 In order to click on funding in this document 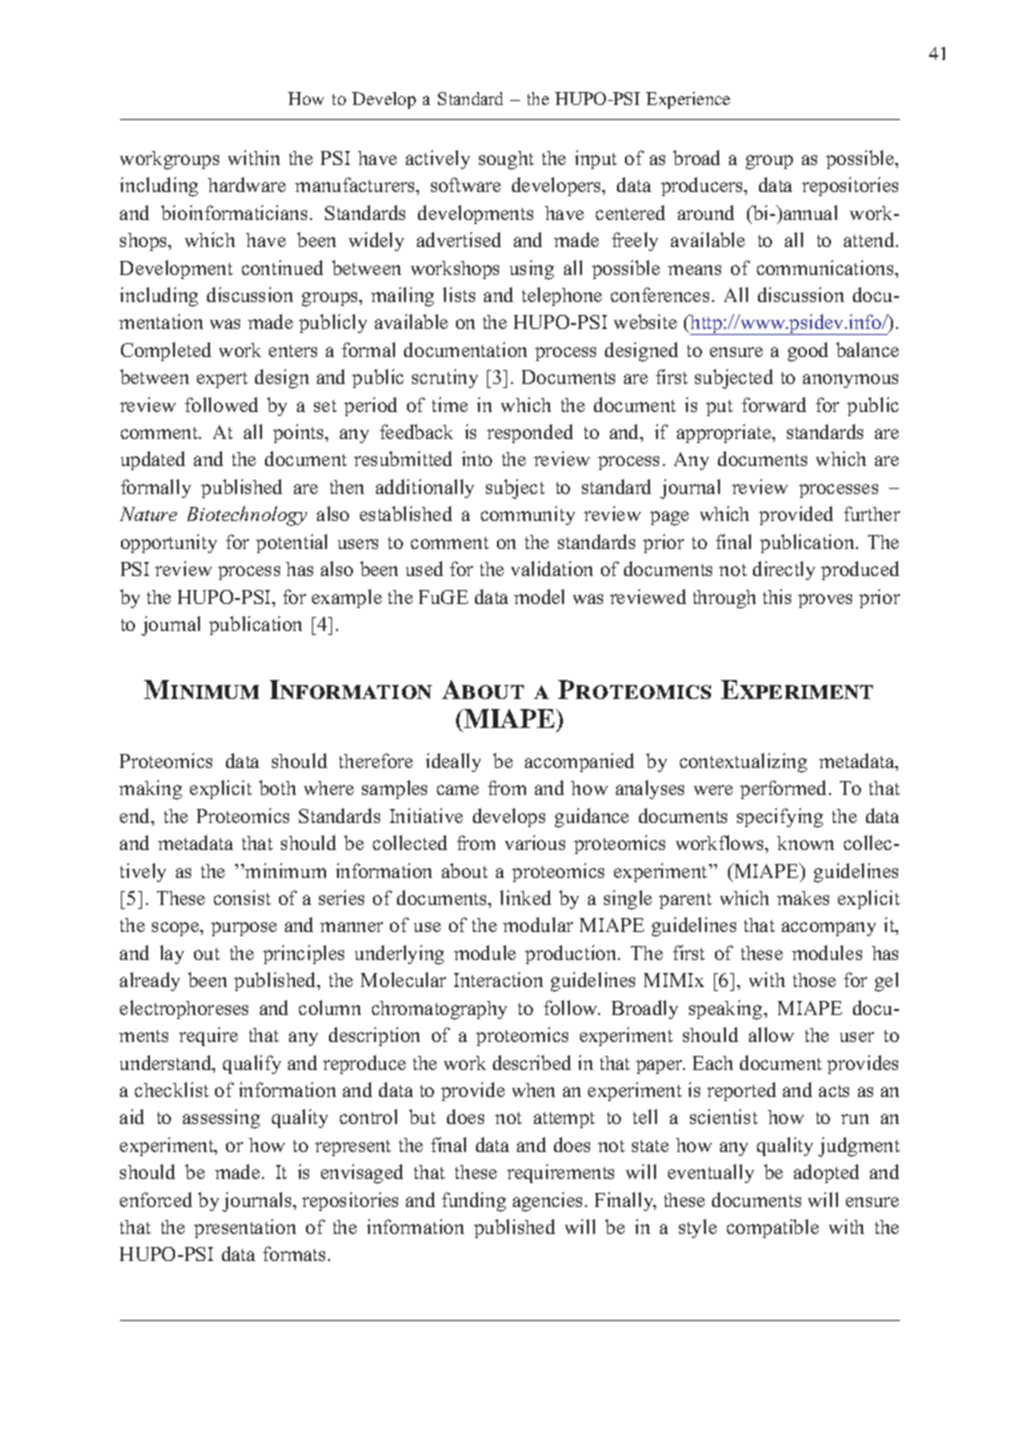, I will do `click(474, 1202)`.
